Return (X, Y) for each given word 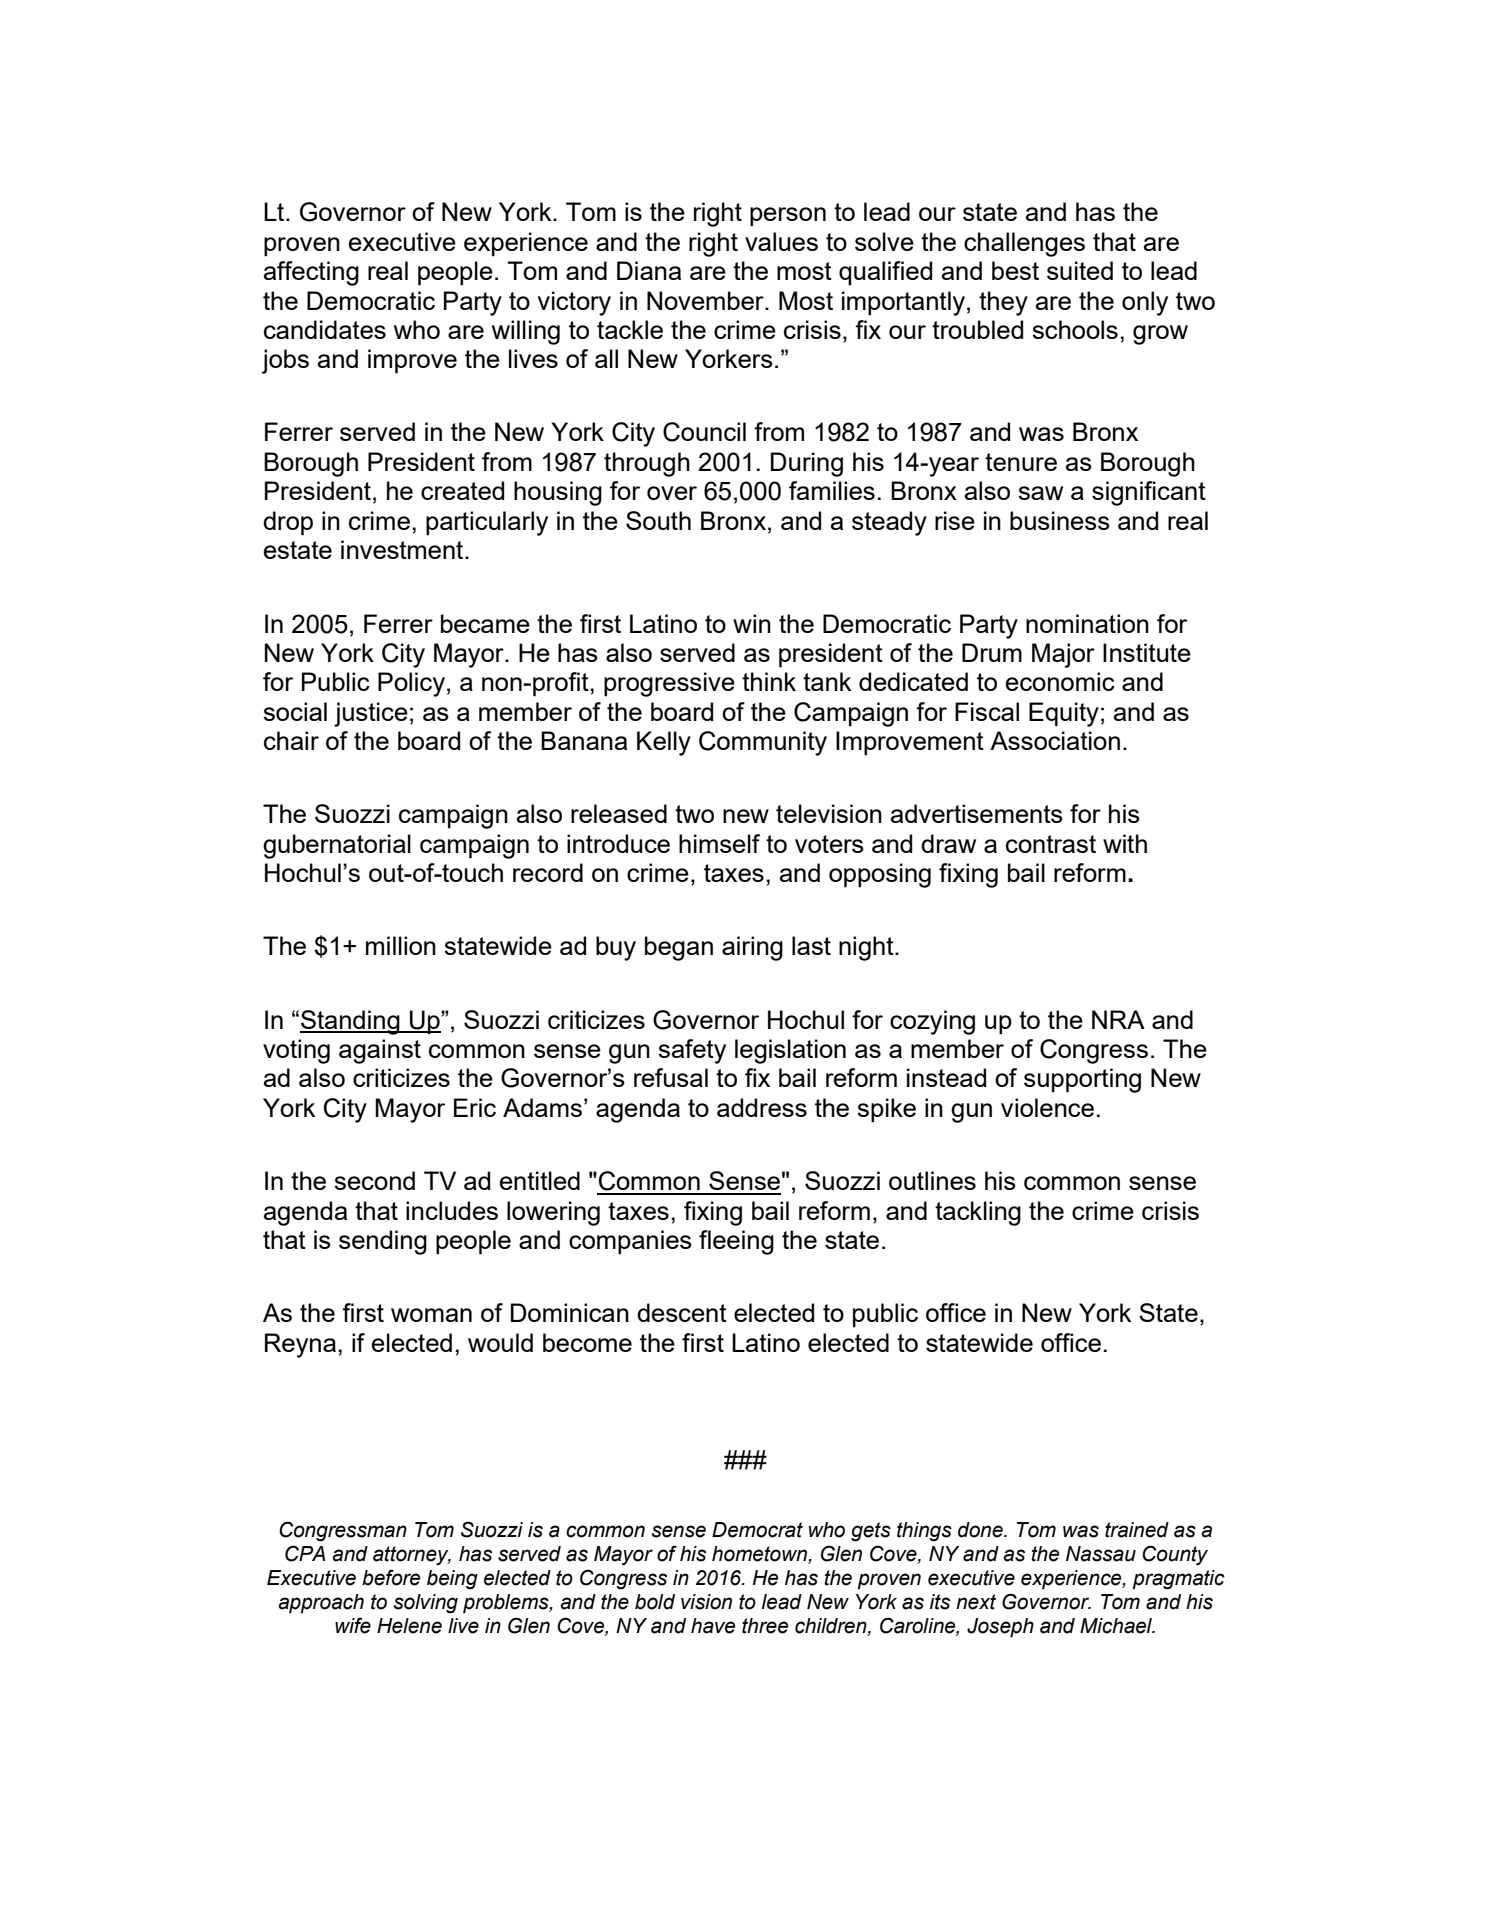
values (781, 241)
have (713, 1626)
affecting (311, 273)
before (391, 1577)
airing (752, 948)
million (401, 945)
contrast (1051, 844)
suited (1080, 270)
